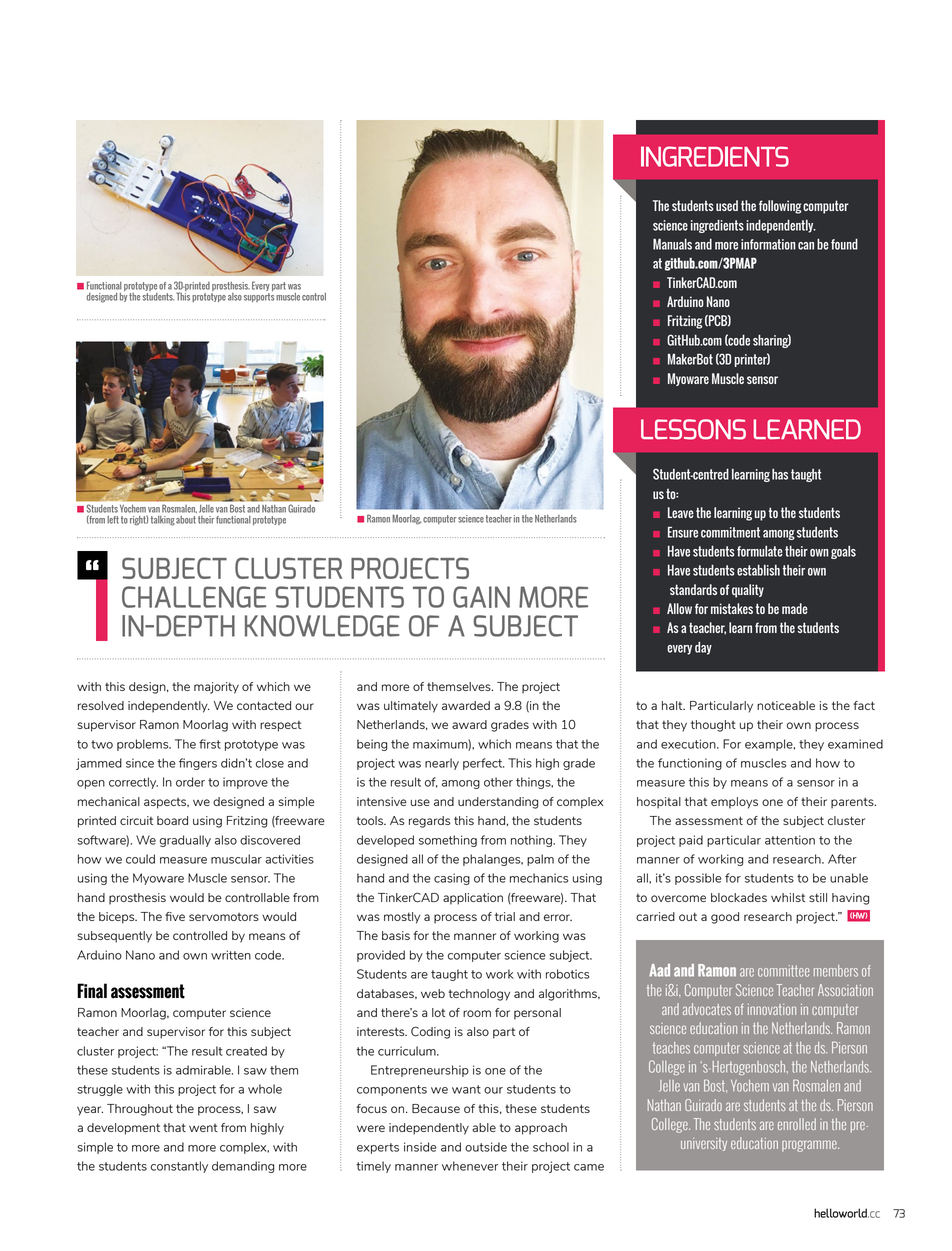  Describe the element at coordinates (259, 297) in the page. I see `supports` at that location.
